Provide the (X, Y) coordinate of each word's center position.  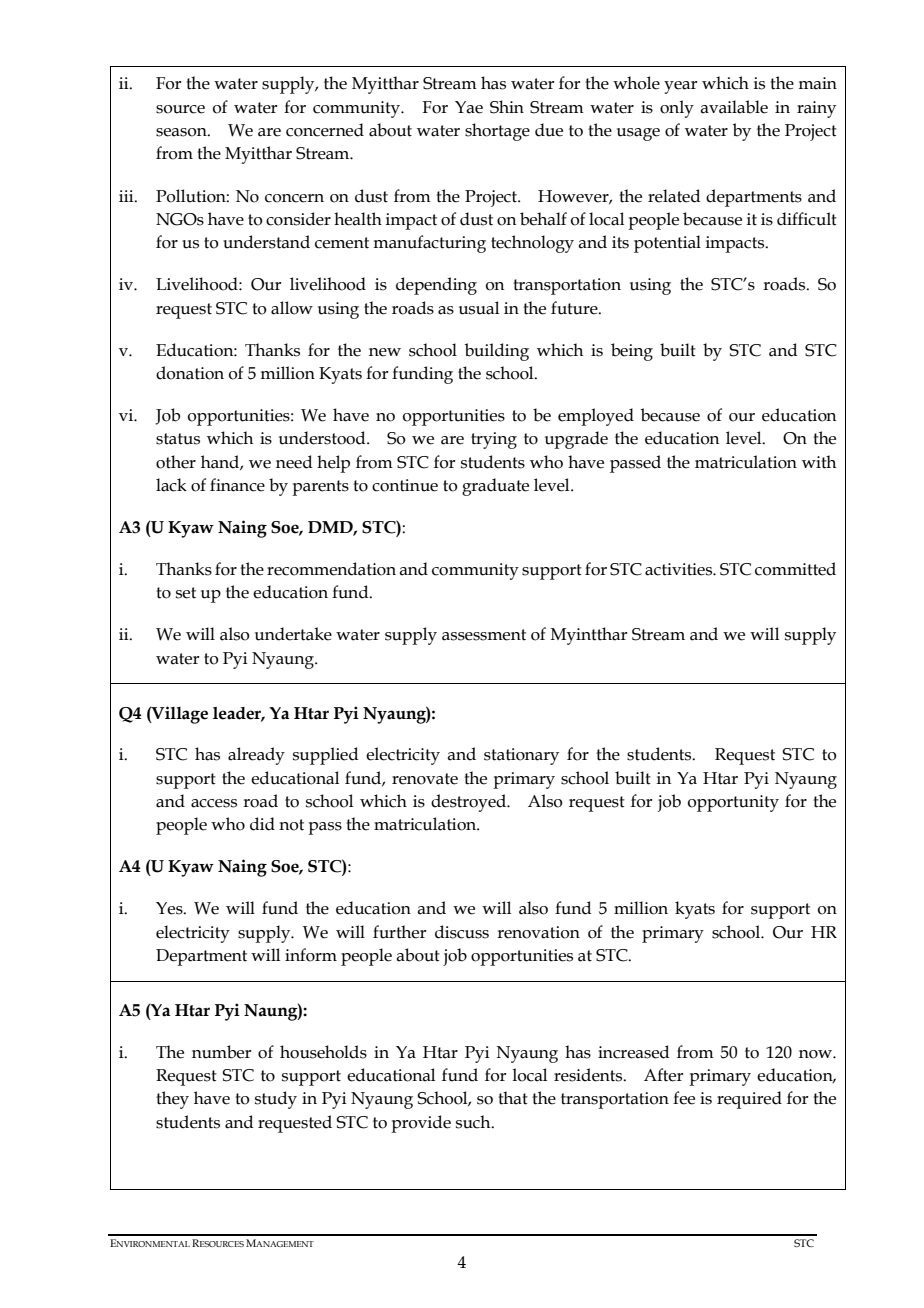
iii (127, 196)
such (474, 1122)
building (497, 352)
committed (795, 569)
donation (190, 373)
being (632, 352)
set (186, 593)
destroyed (470, 803)
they (172, 1100)
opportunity (733, 803)
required (749, 1100)
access (214, 803)
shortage (497, 132)
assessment (484, 635)
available (734, 107)
